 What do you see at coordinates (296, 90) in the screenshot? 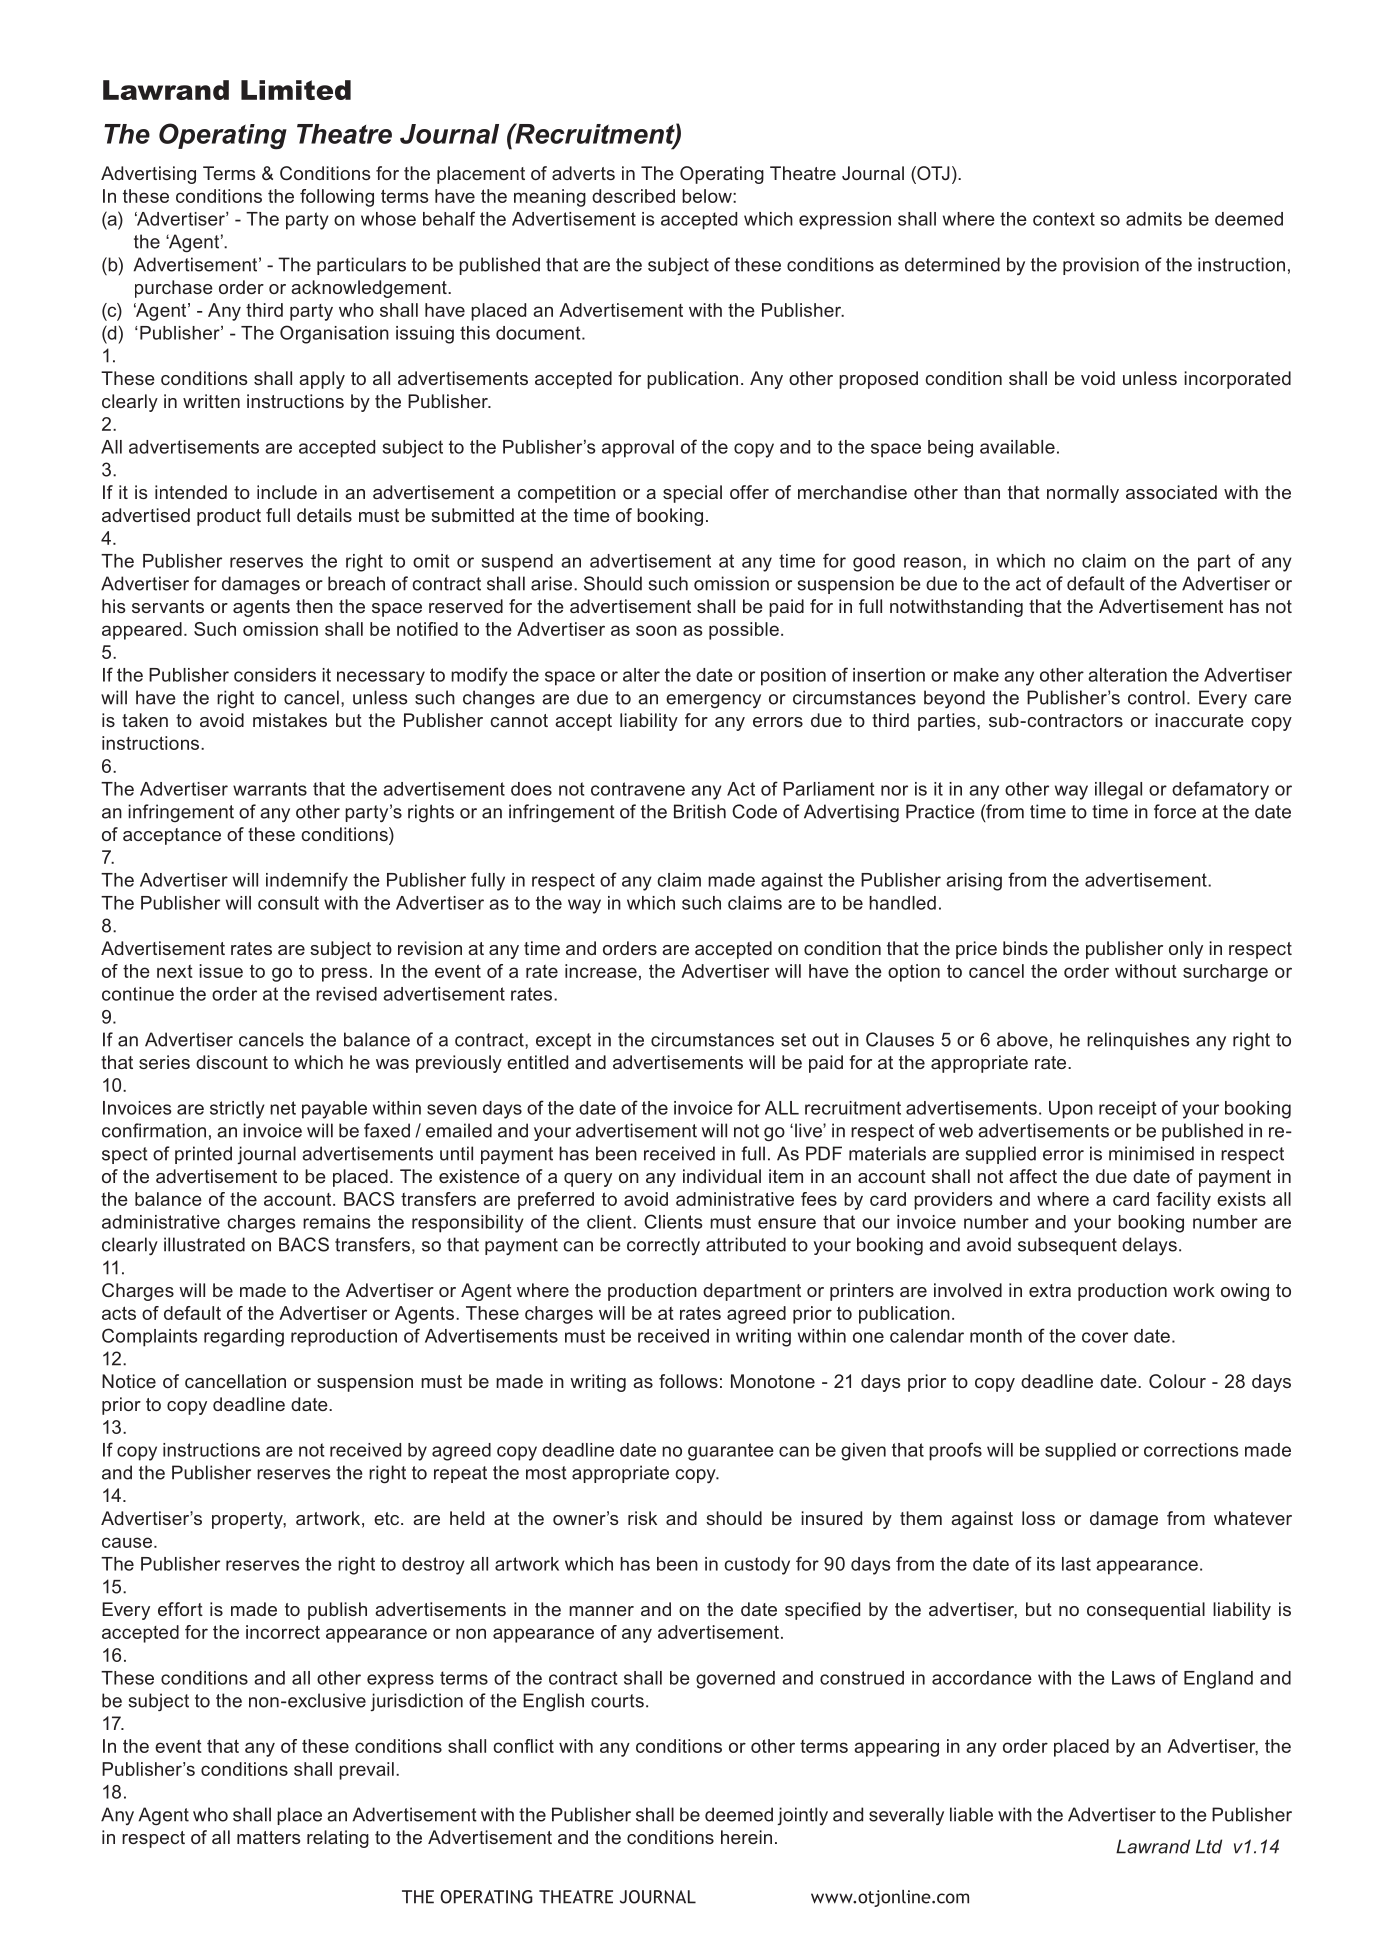
I see `Limited` at bounding box center [296, 90].
